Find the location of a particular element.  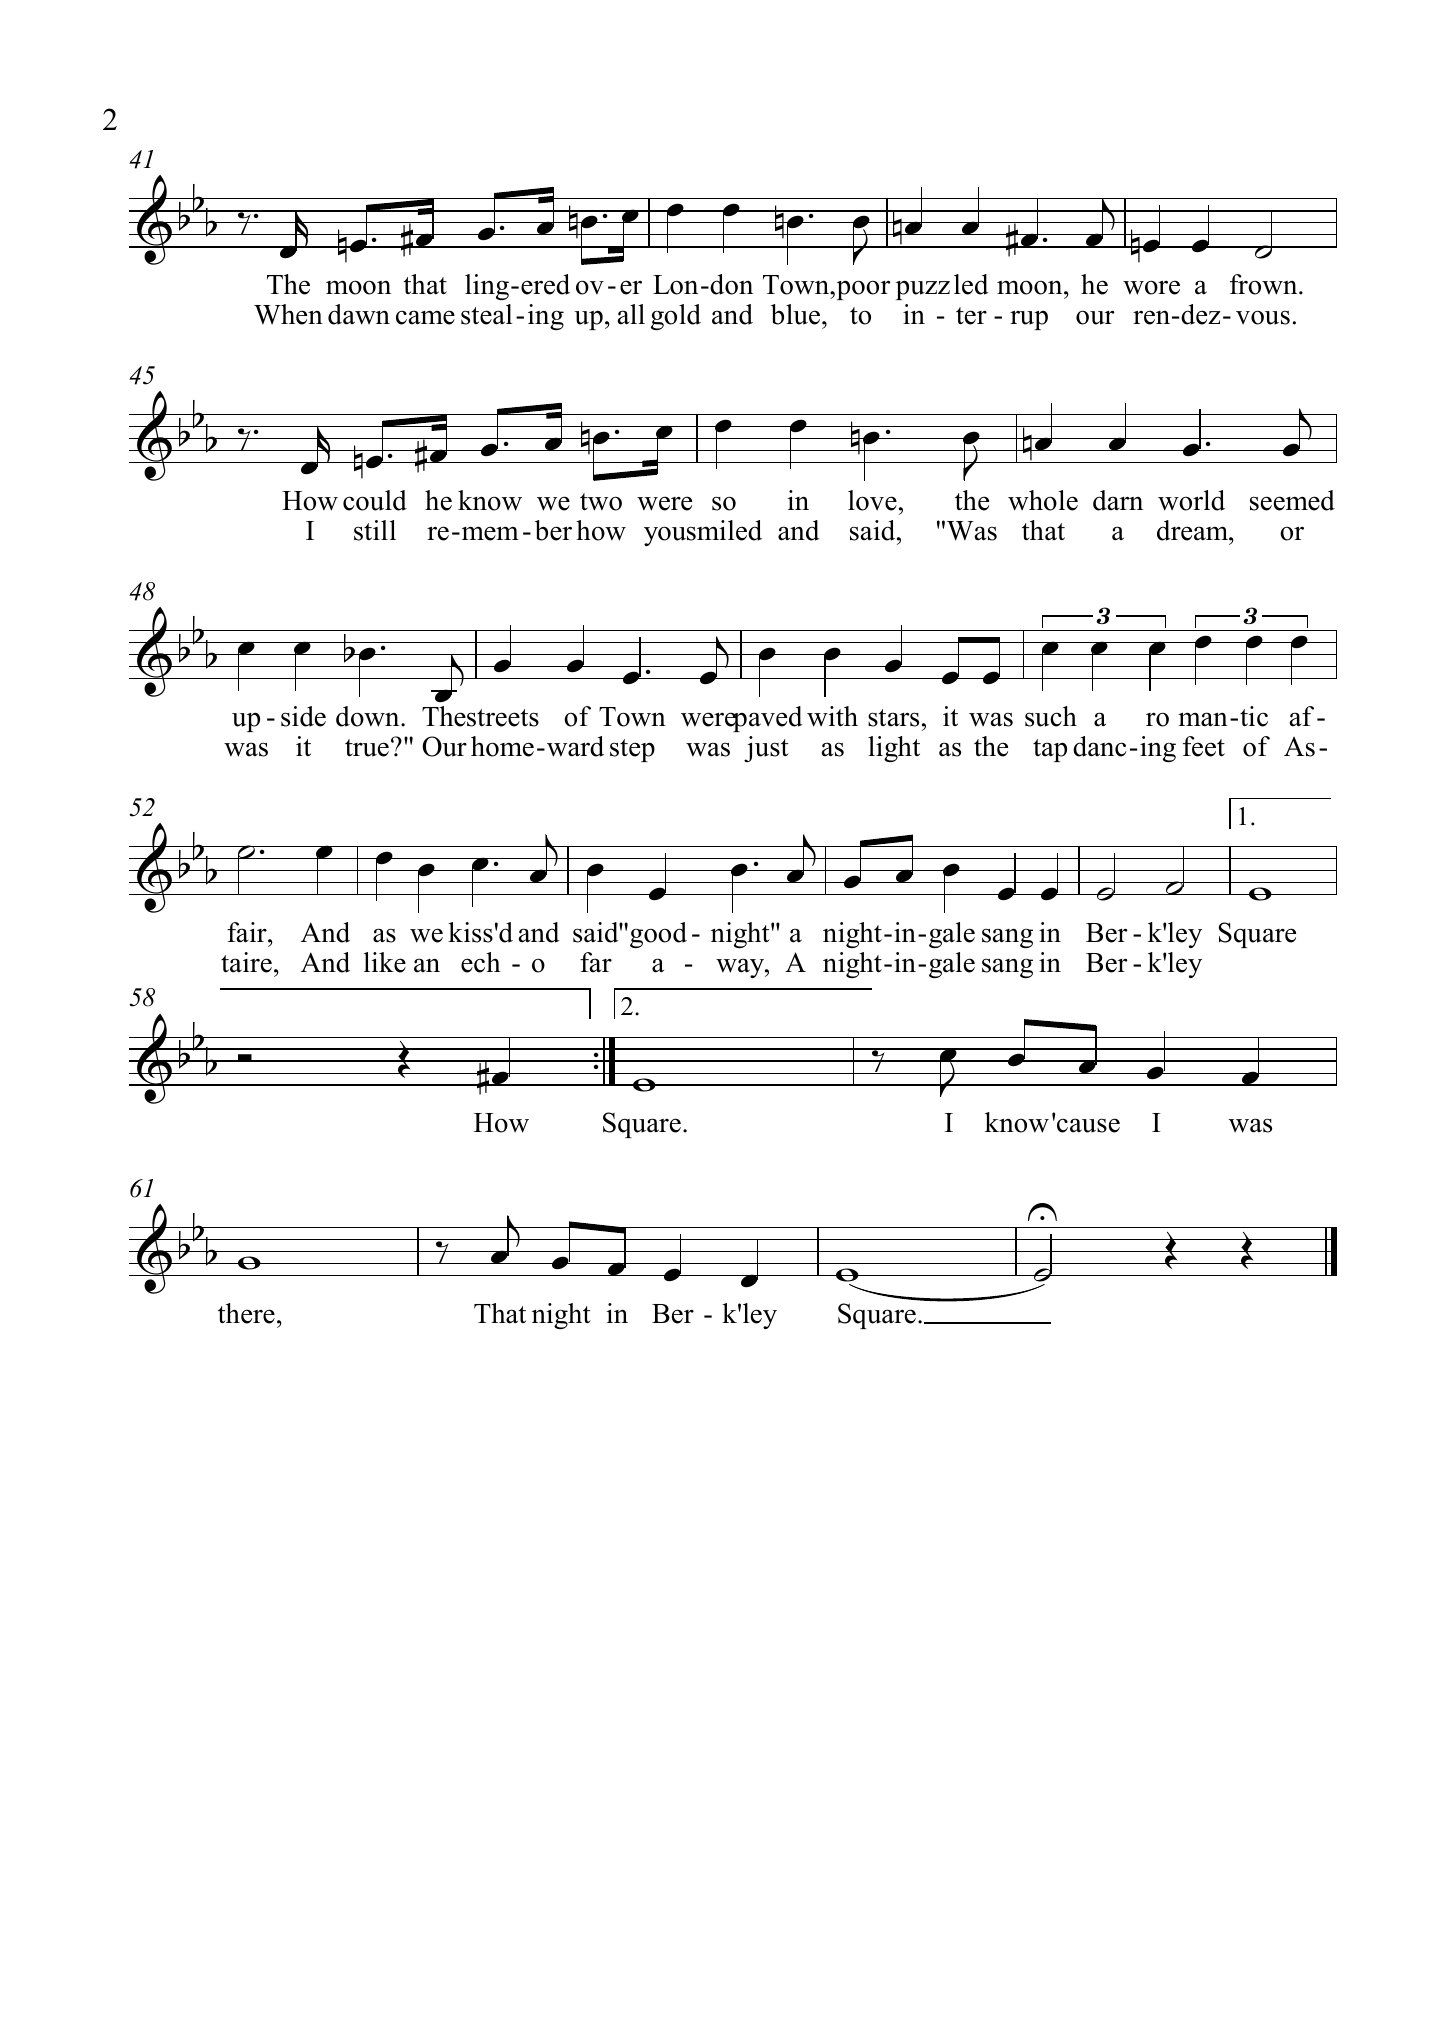

dez is located at coordinates (1201, 314).
